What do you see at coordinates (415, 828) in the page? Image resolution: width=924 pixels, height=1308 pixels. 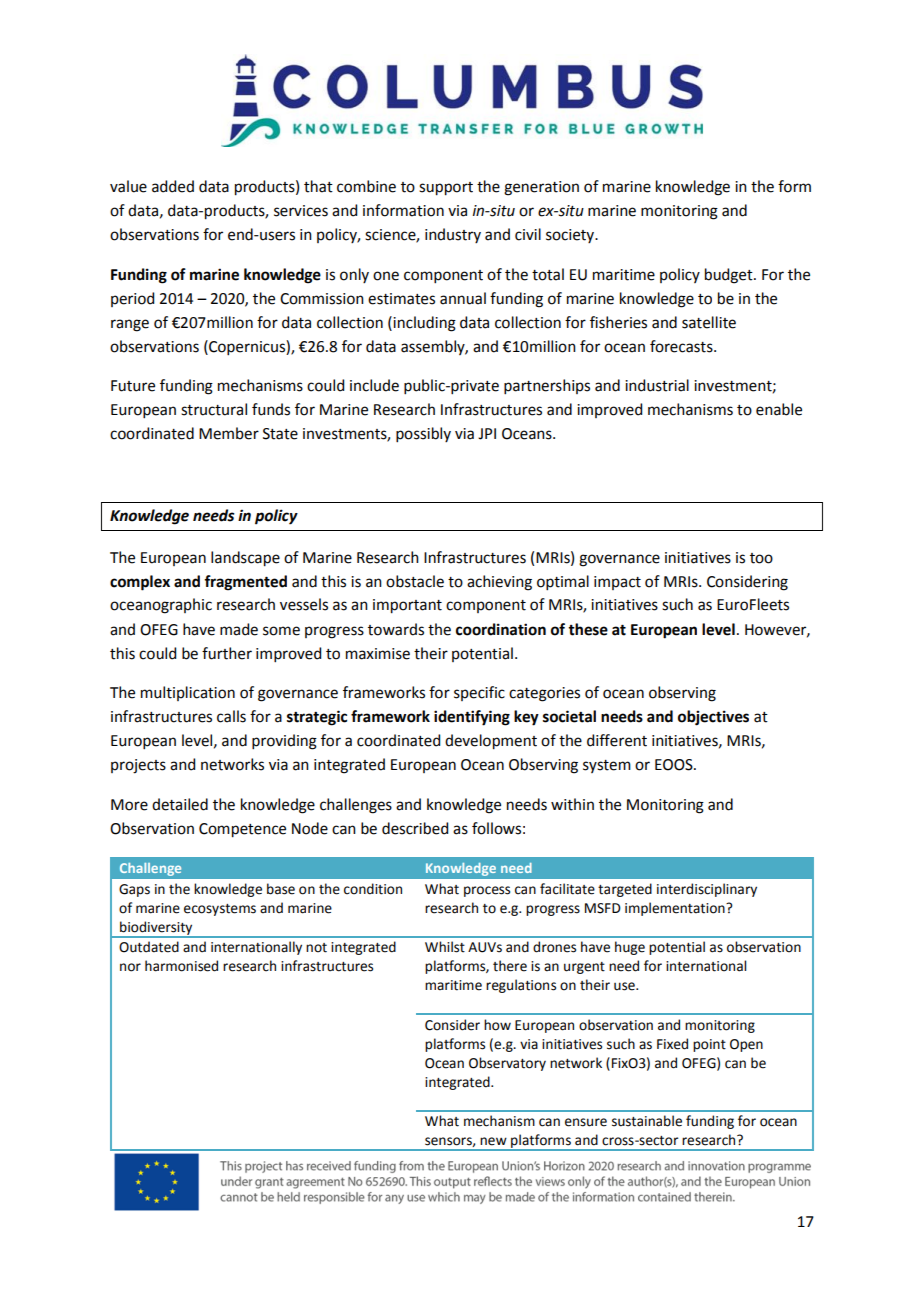 I see `described` at bounding box center [415, 828].
